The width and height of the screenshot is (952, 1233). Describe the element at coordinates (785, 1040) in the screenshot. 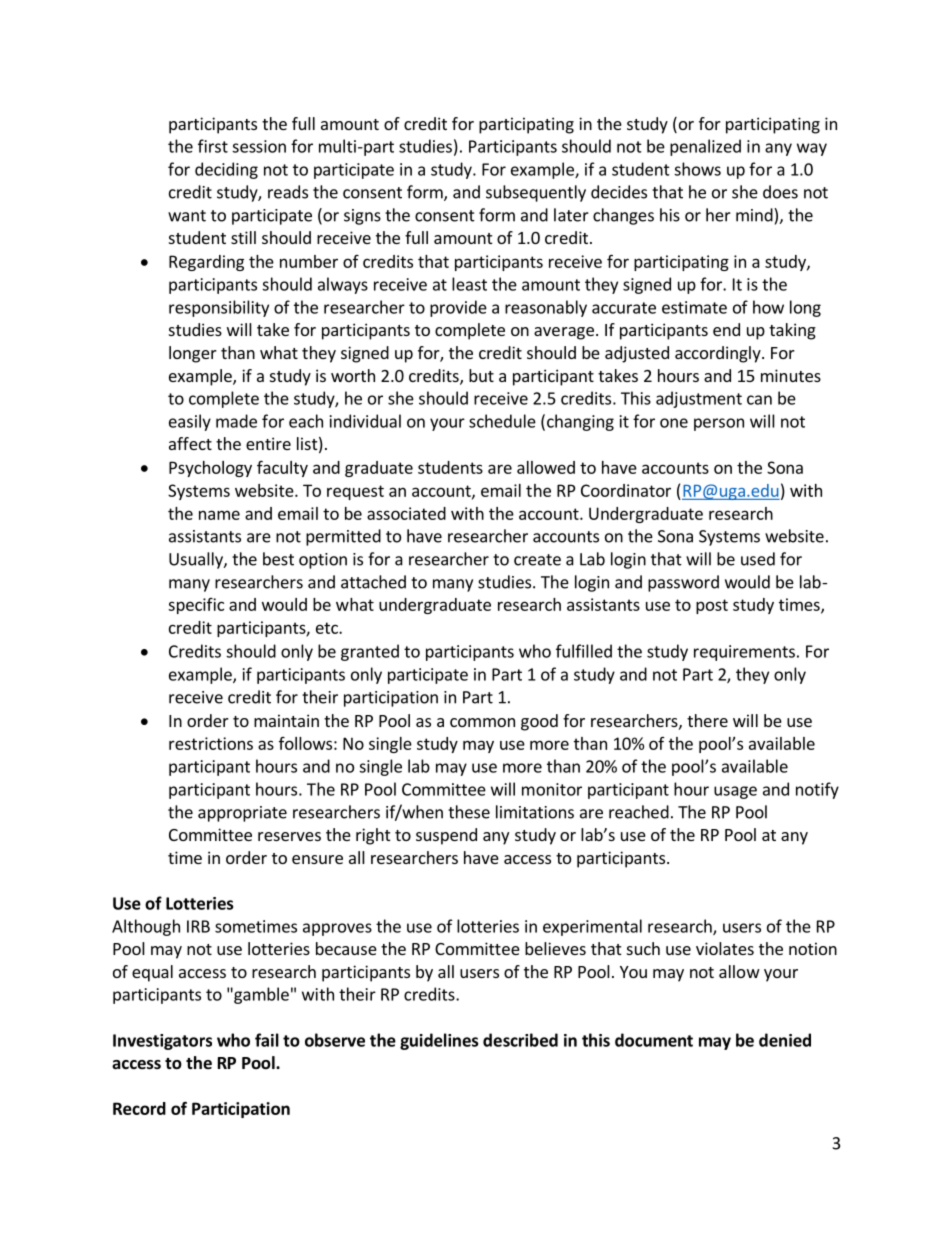

I see `denied` at that location.
